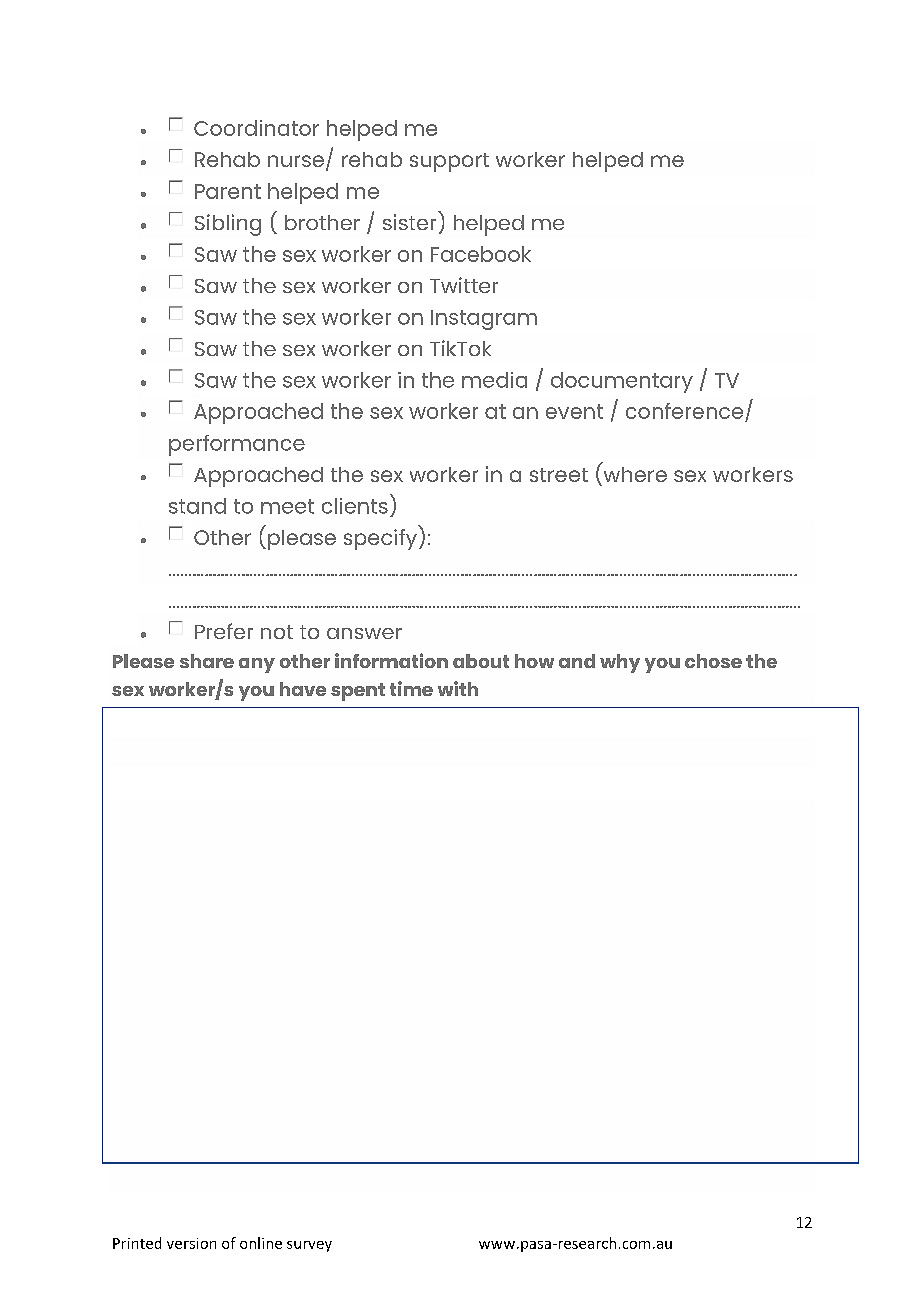  I want to click on online, so click(261, 1243).
